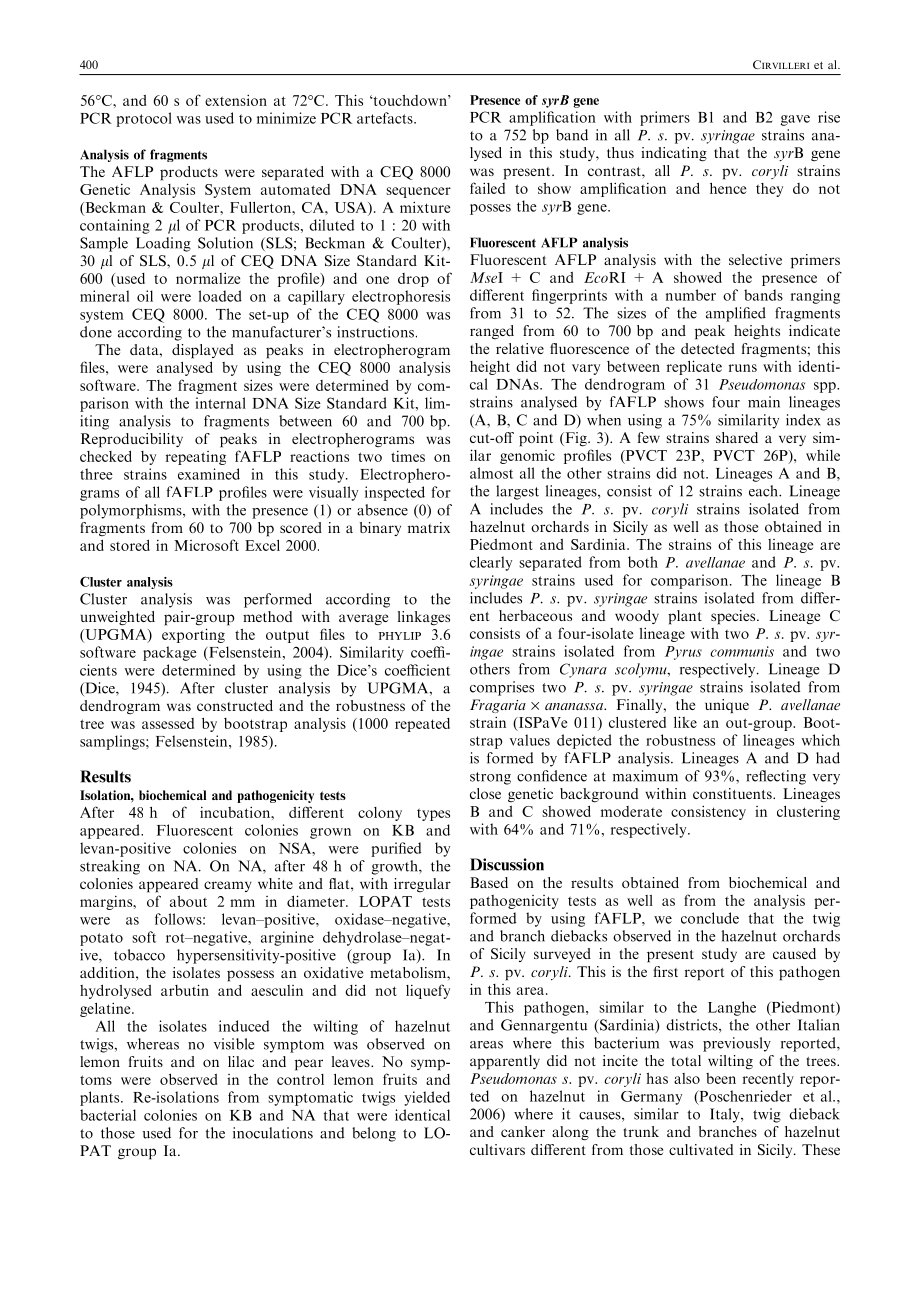 The image size is (924, 1308). Describe the element at coordinates (193, 635) in the document. I see `exporting` at that location.
